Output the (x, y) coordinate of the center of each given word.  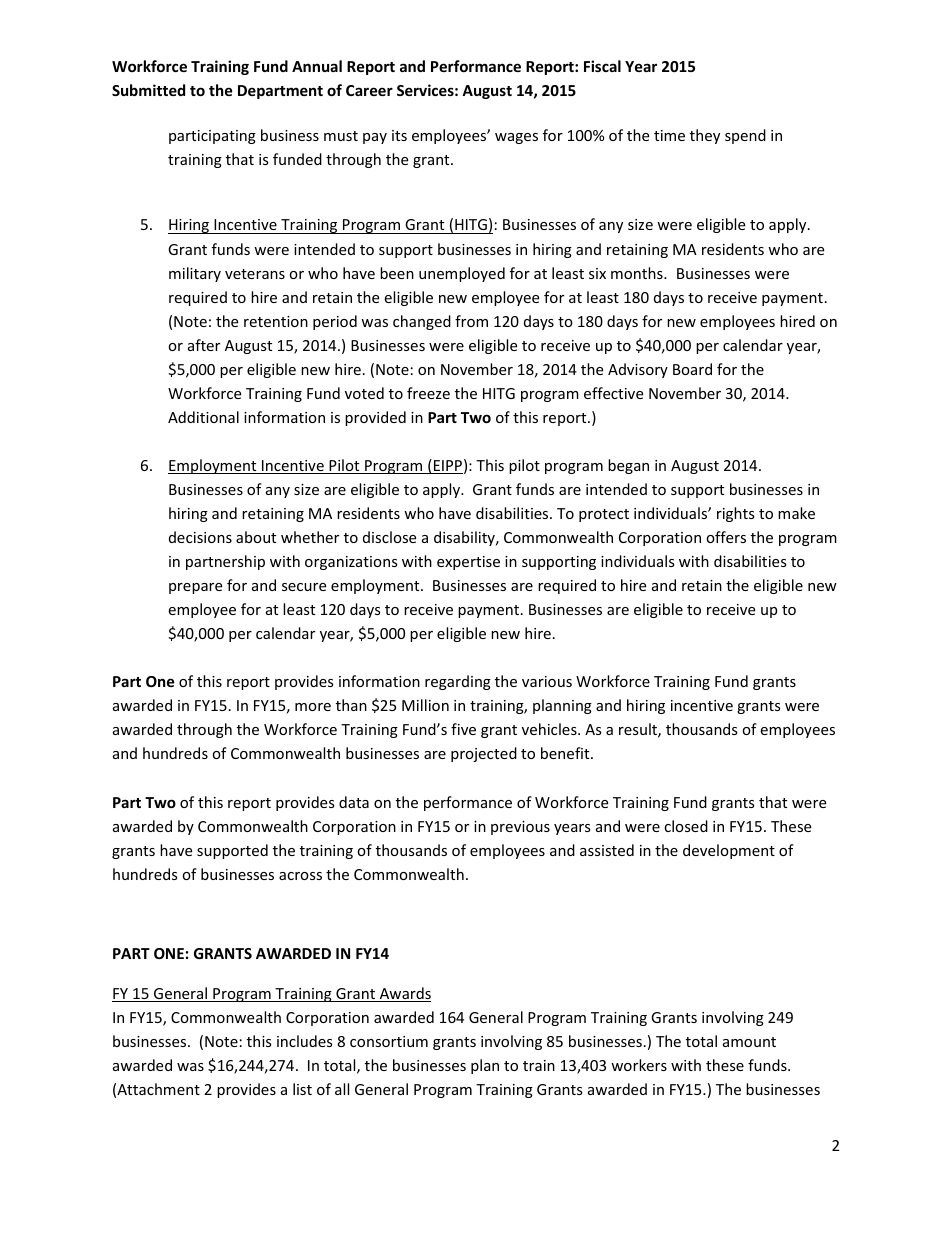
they (705, 136)
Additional (203, 417)
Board (692, 369)
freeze (428, 393)
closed (686, 826)
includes (305, 1041)
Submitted (148, 90)
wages (516, 138)
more (313, 707)
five (463, 729)
